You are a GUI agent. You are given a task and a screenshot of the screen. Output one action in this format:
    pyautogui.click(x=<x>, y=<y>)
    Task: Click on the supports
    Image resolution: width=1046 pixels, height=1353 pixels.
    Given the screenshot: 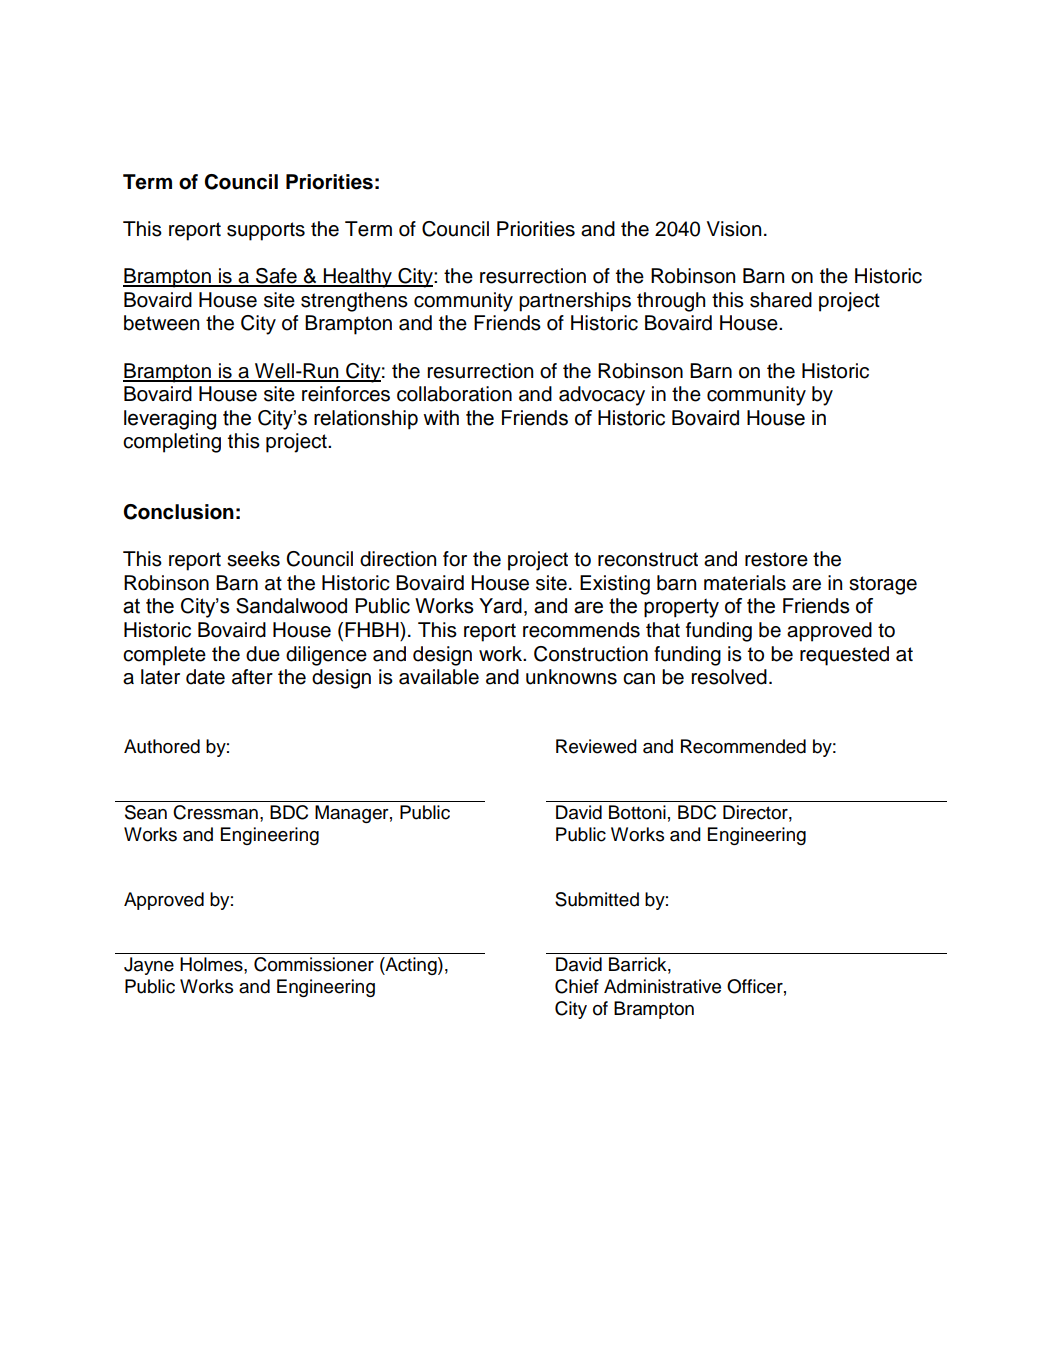 What is the action you would take?
    pyautogui.click(x=266, y=231)
